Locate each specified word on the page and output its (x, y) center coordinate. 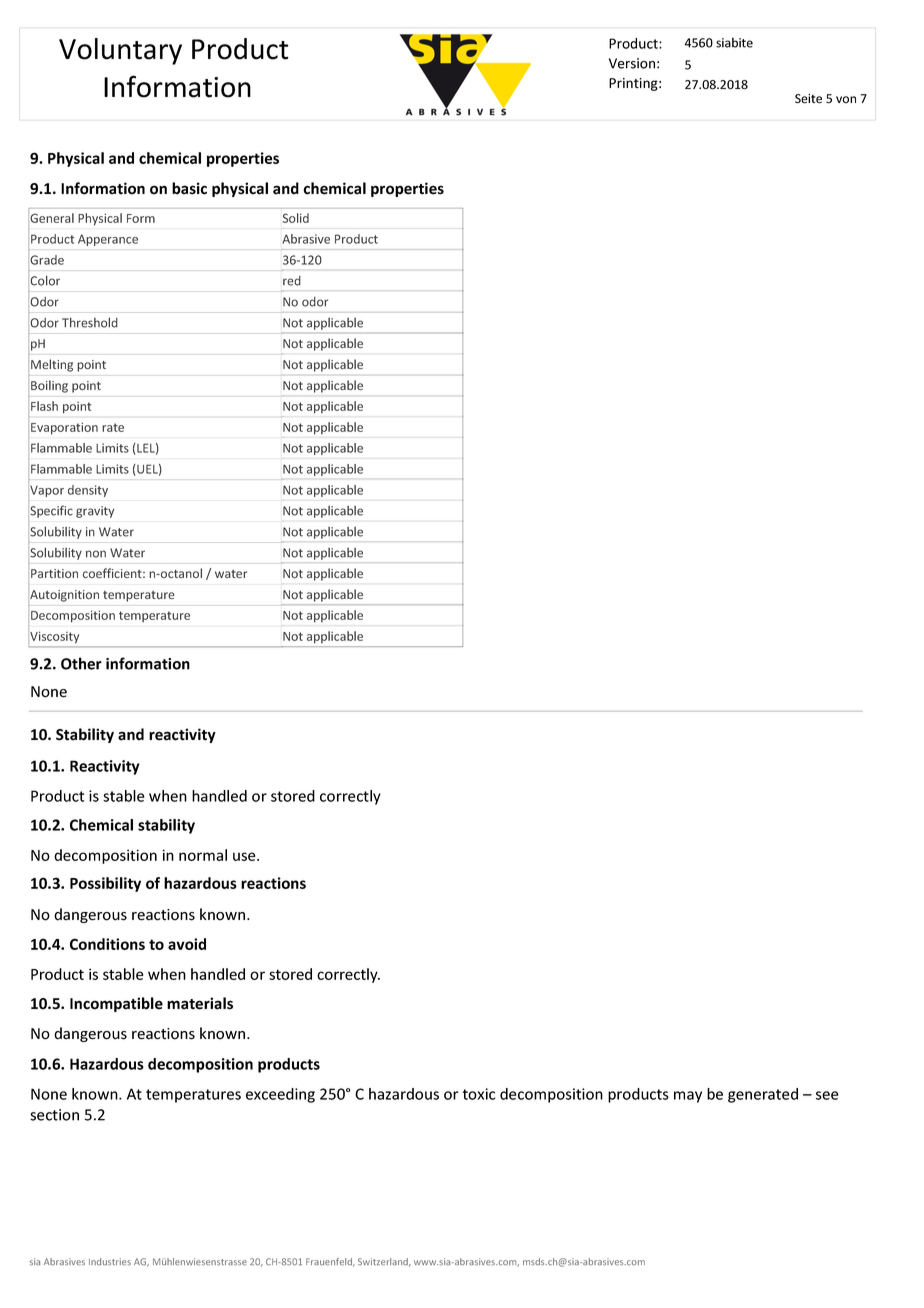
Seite (808, 99)
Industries (110, 1261)
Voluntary (120, 51)
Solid (296, 218)
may (688, 1097)
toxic (478, 1094)
